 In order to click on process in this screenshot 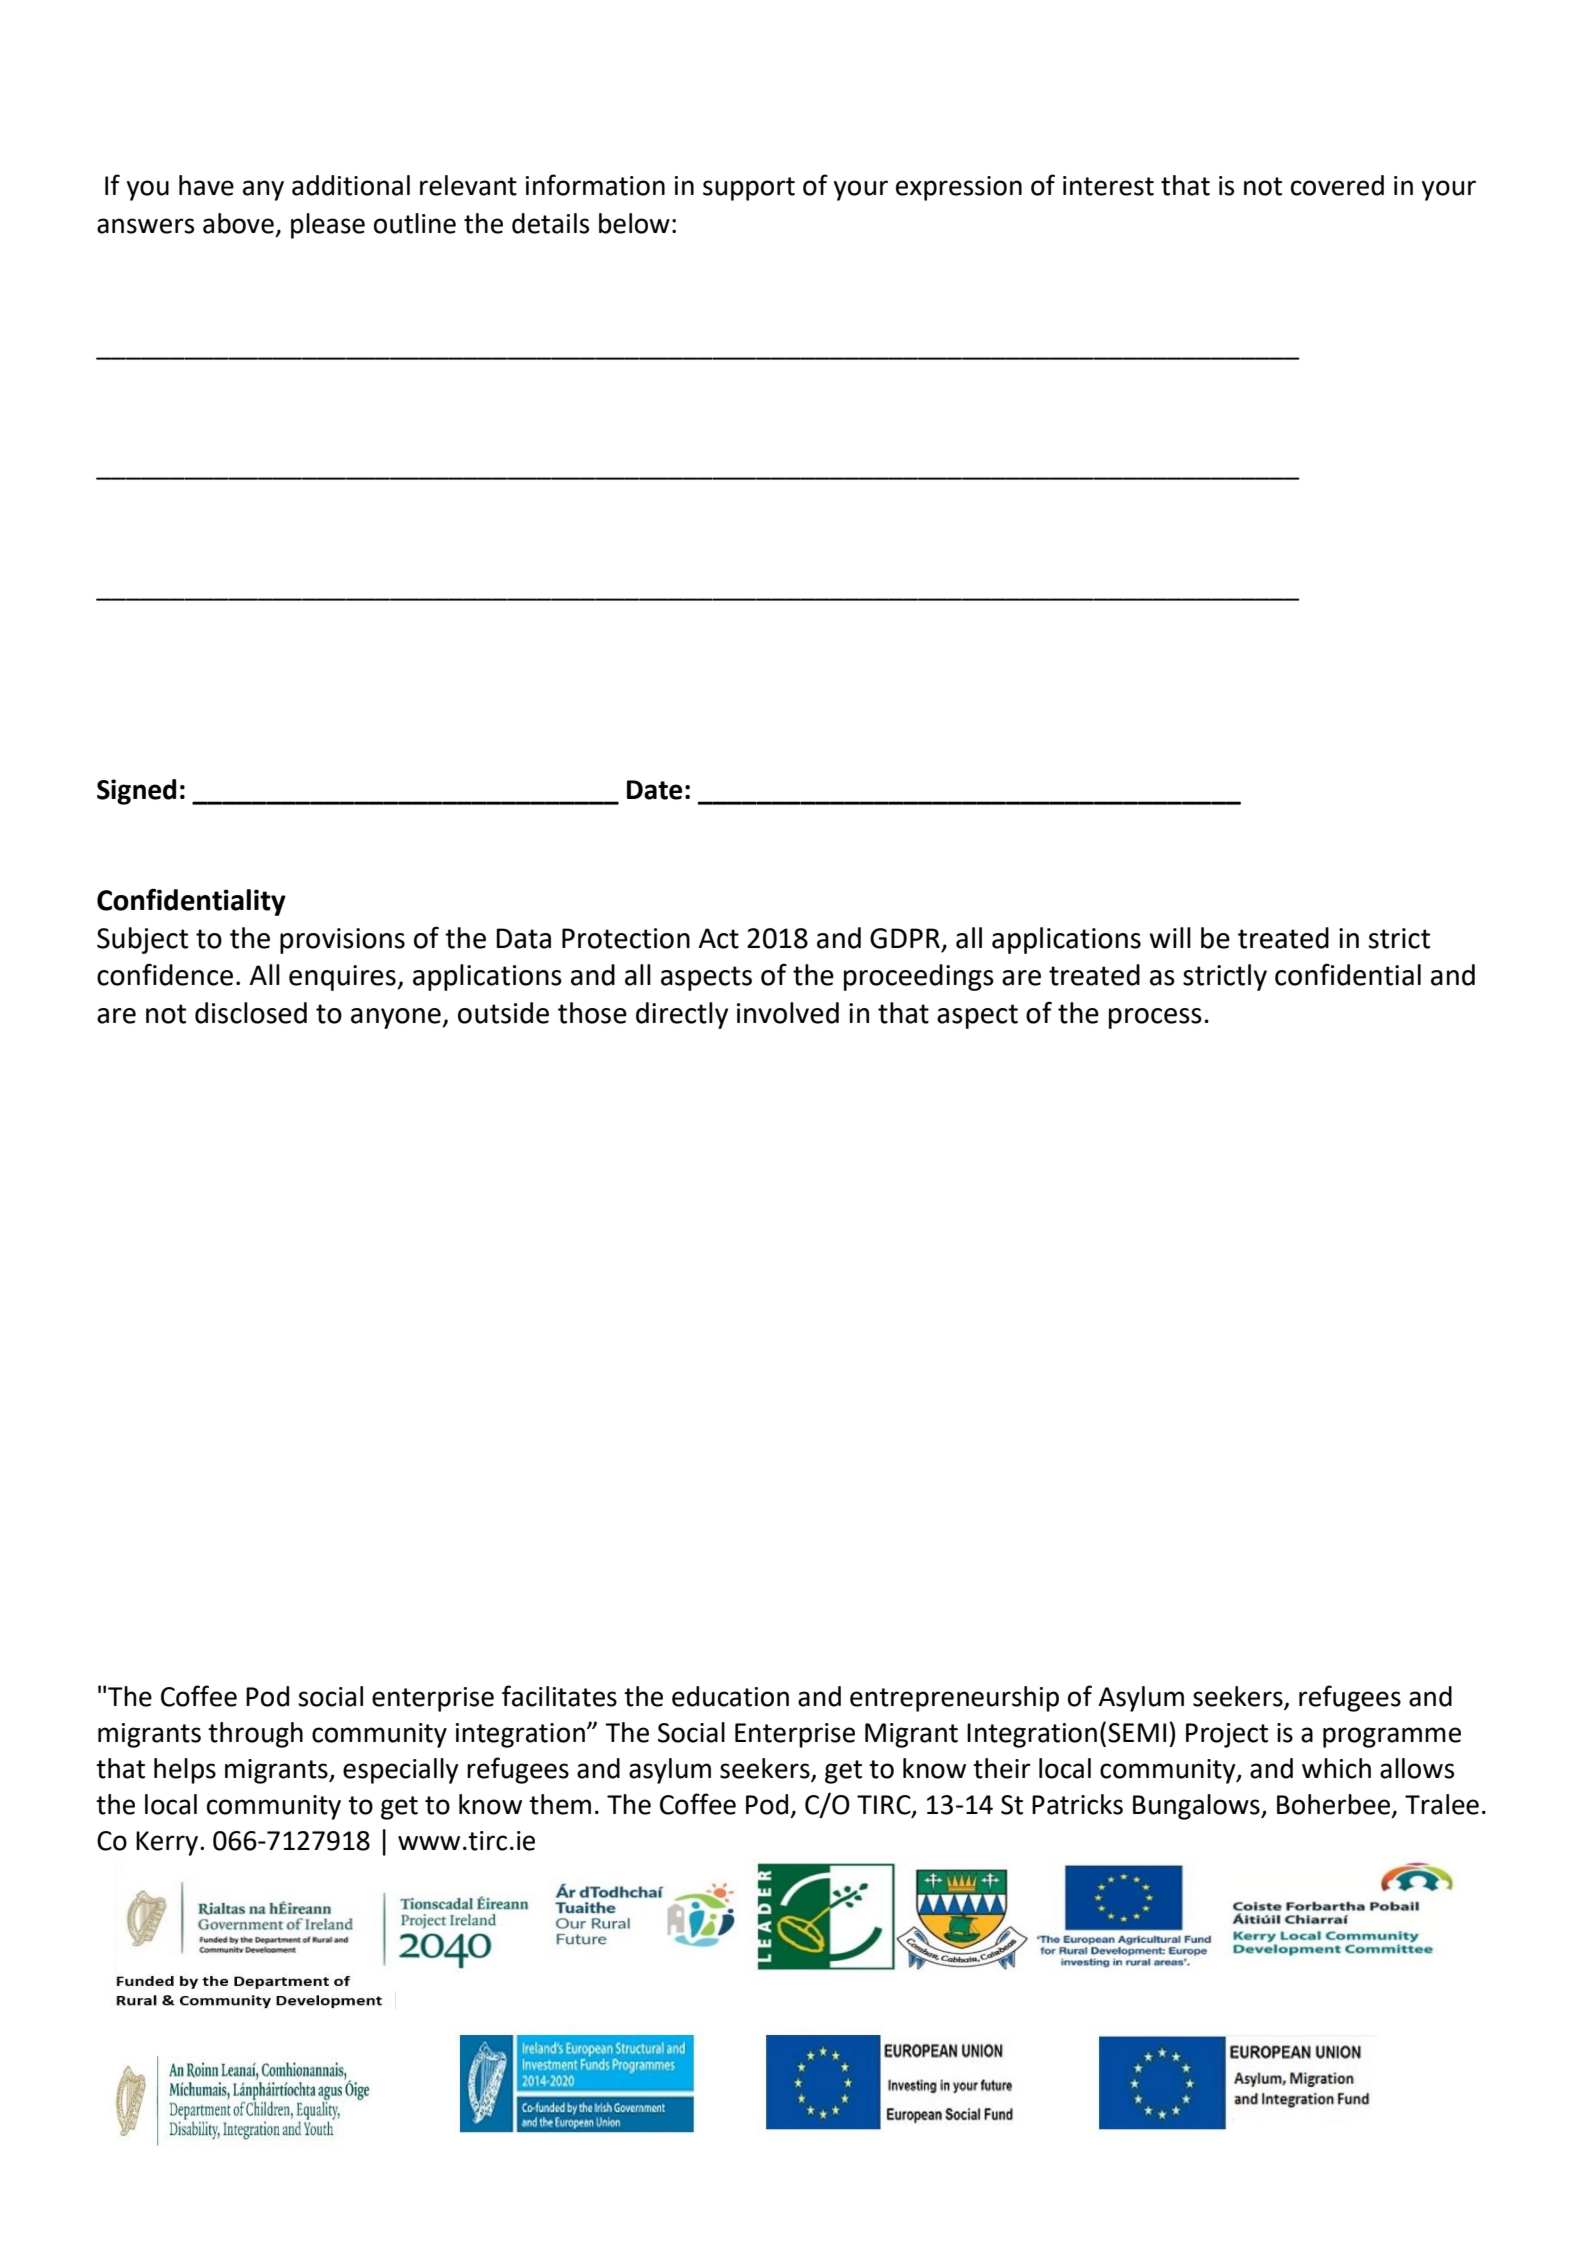, I will do `click(1155, 1018)`.
